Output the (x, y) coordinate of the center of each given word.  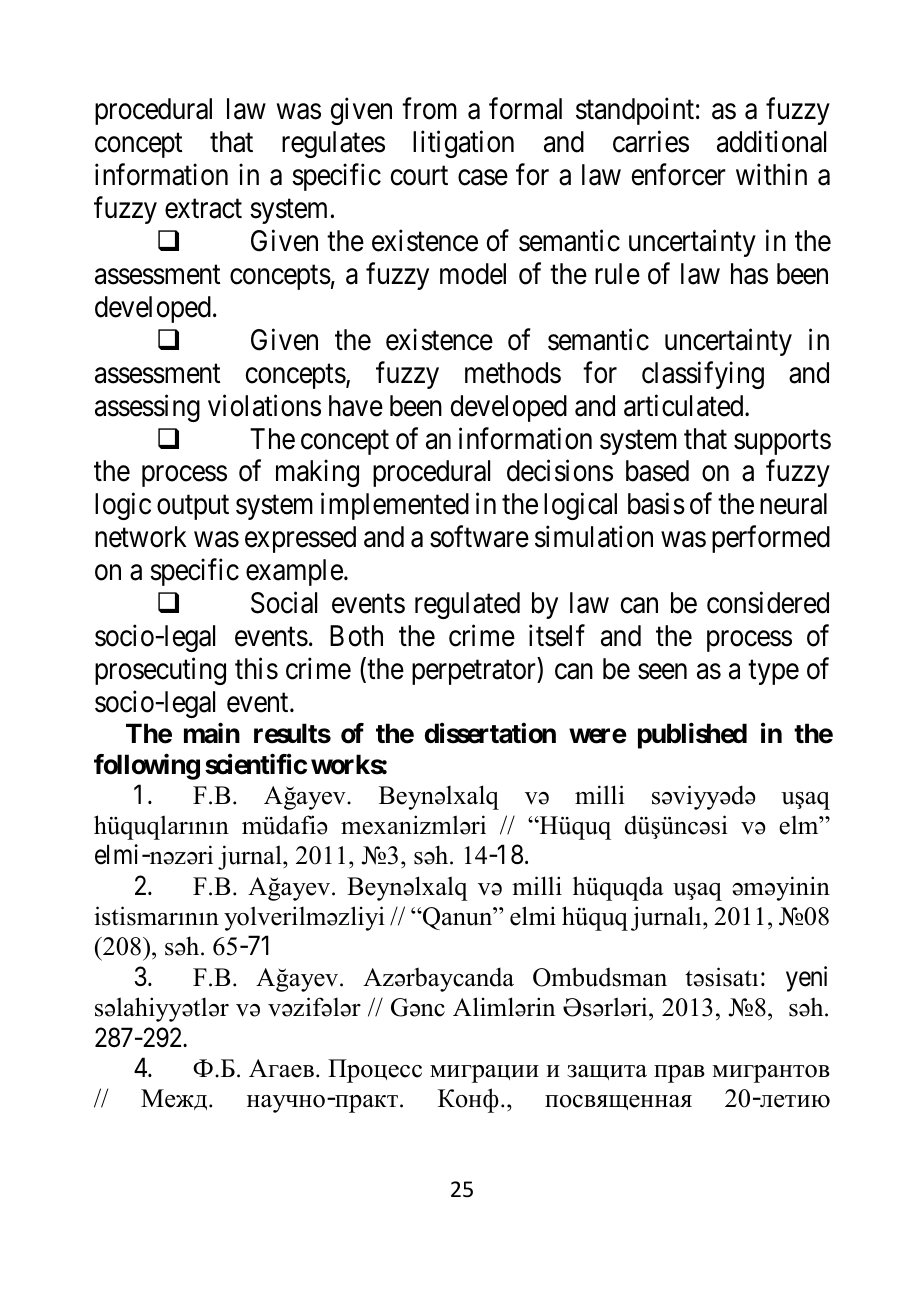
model (473, 274)
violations (264, 405)
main (212, 733)
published (692, 736)
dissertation (490, 733)
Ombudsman (600, 977)
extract (203, 209)
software (479, 537)
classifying (703, 375)
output (193, 508)
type (773, 673)
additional (771, 142)
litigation (463, 144)
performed (771, 539)
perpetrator (475, 673)
